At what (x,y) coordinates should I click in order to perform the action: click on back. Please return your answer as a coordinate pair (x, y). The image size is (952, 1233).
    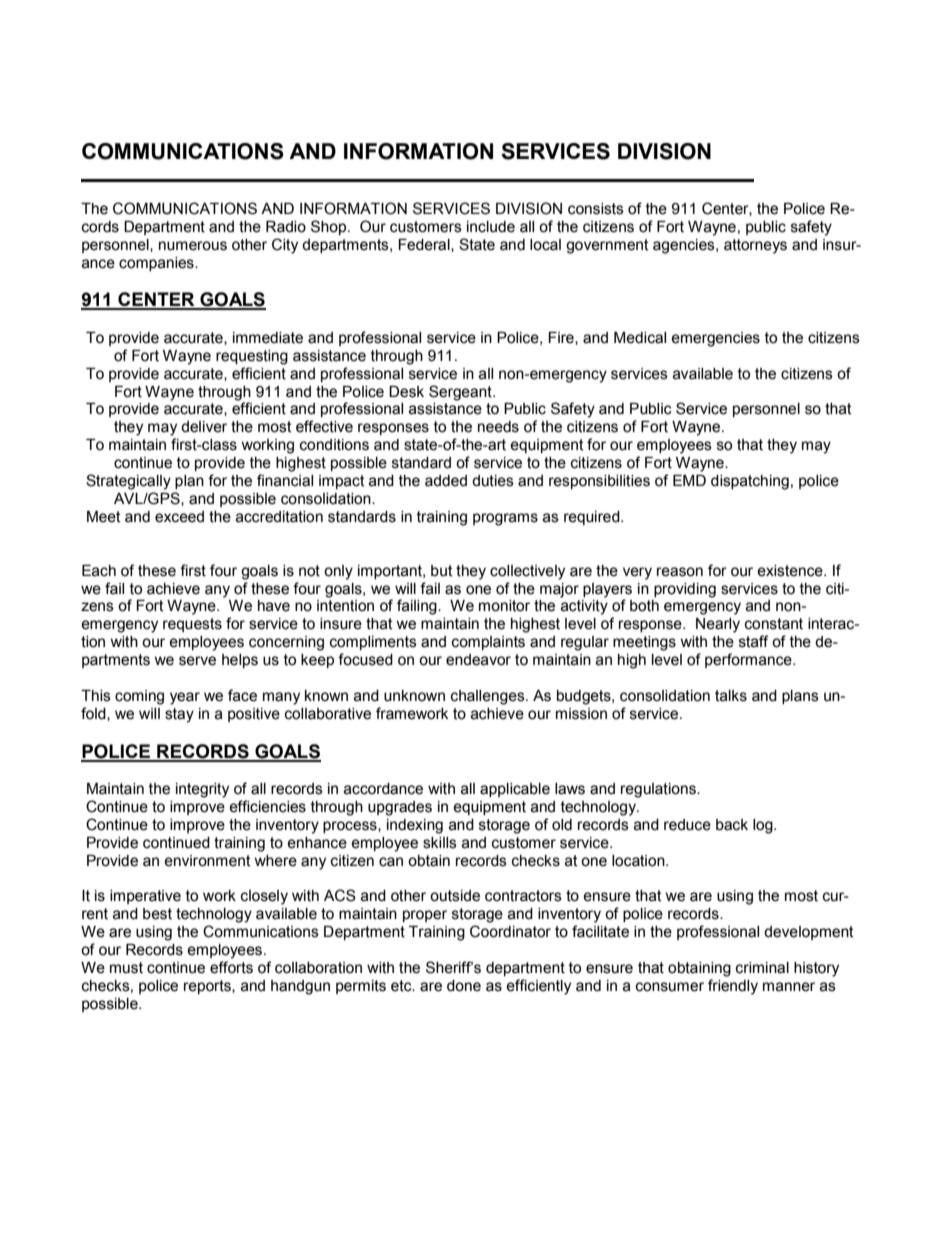
    Looking at the image, I should click on (732, 825).
